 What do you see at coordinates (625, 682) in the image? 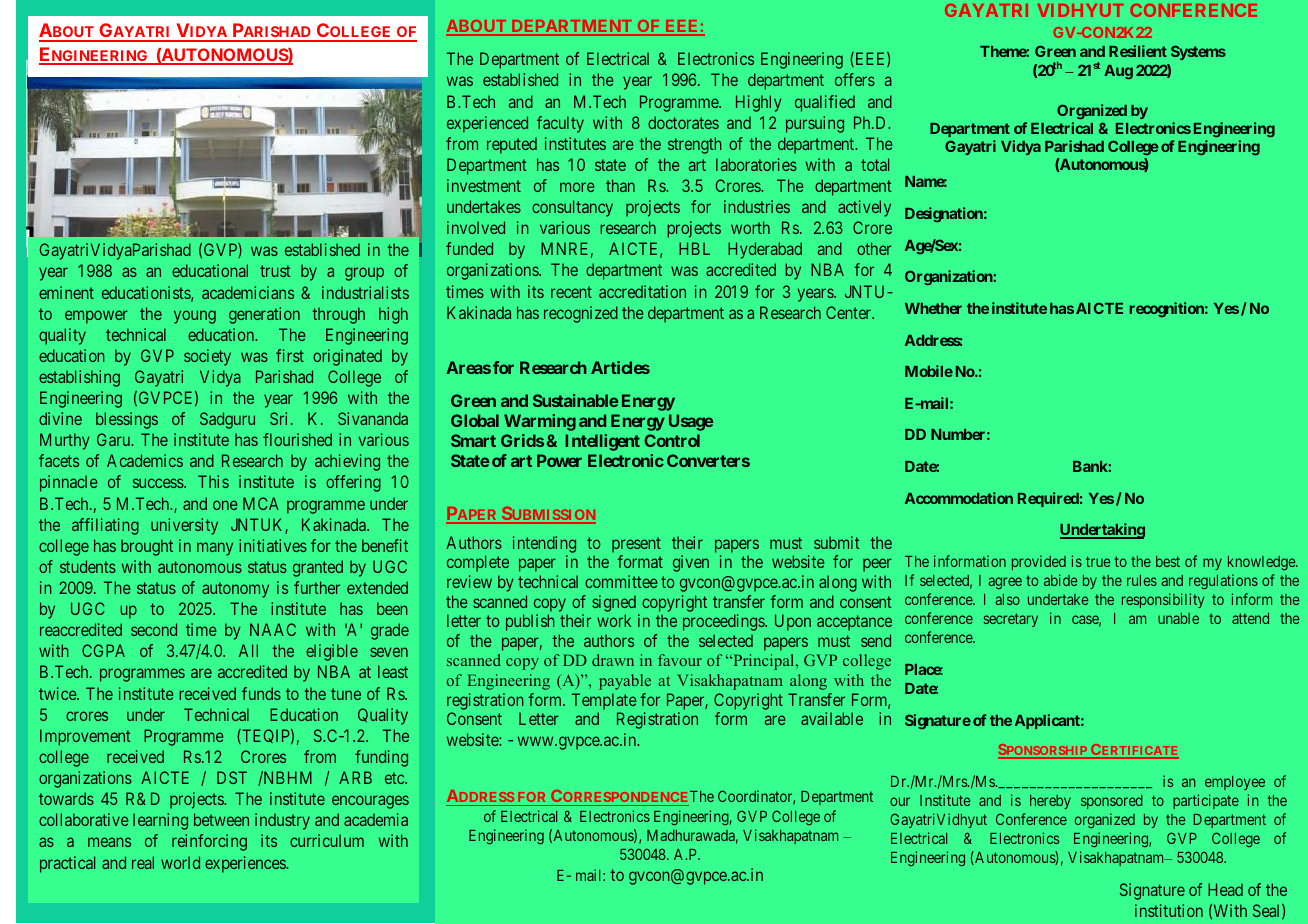
I see `payable` at bounding box center [625, 682].
